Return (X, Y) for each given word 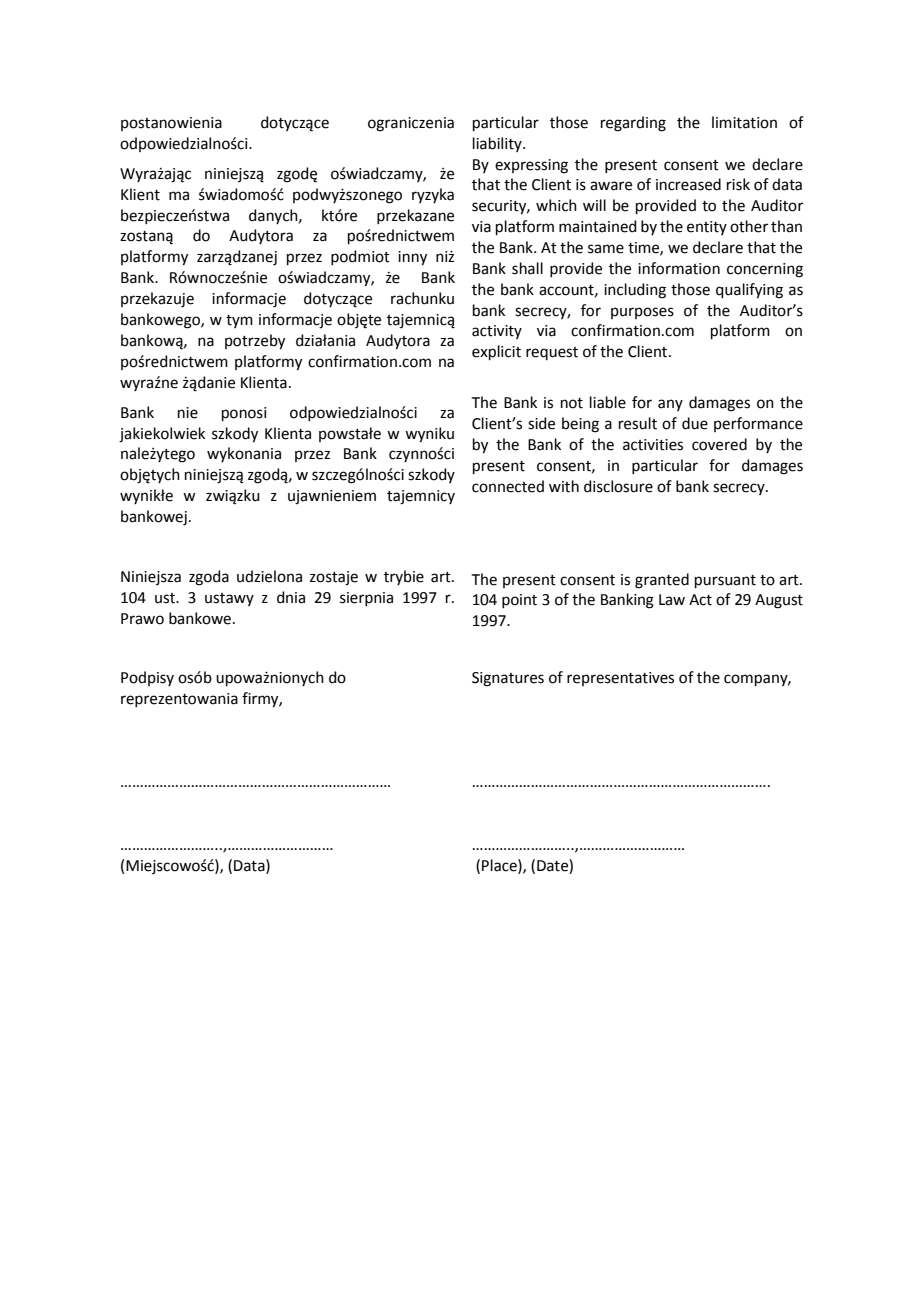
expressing (531, 166)
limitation (744, 122)
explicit (496, 352)
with (564, 486)
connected (508, 486)
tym (239, 321)
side (541, 423)
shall (527, 268)
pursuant (725, 581)
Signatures (508, 679)
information (679, 268)
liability (498, 144)
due (695, 423)
